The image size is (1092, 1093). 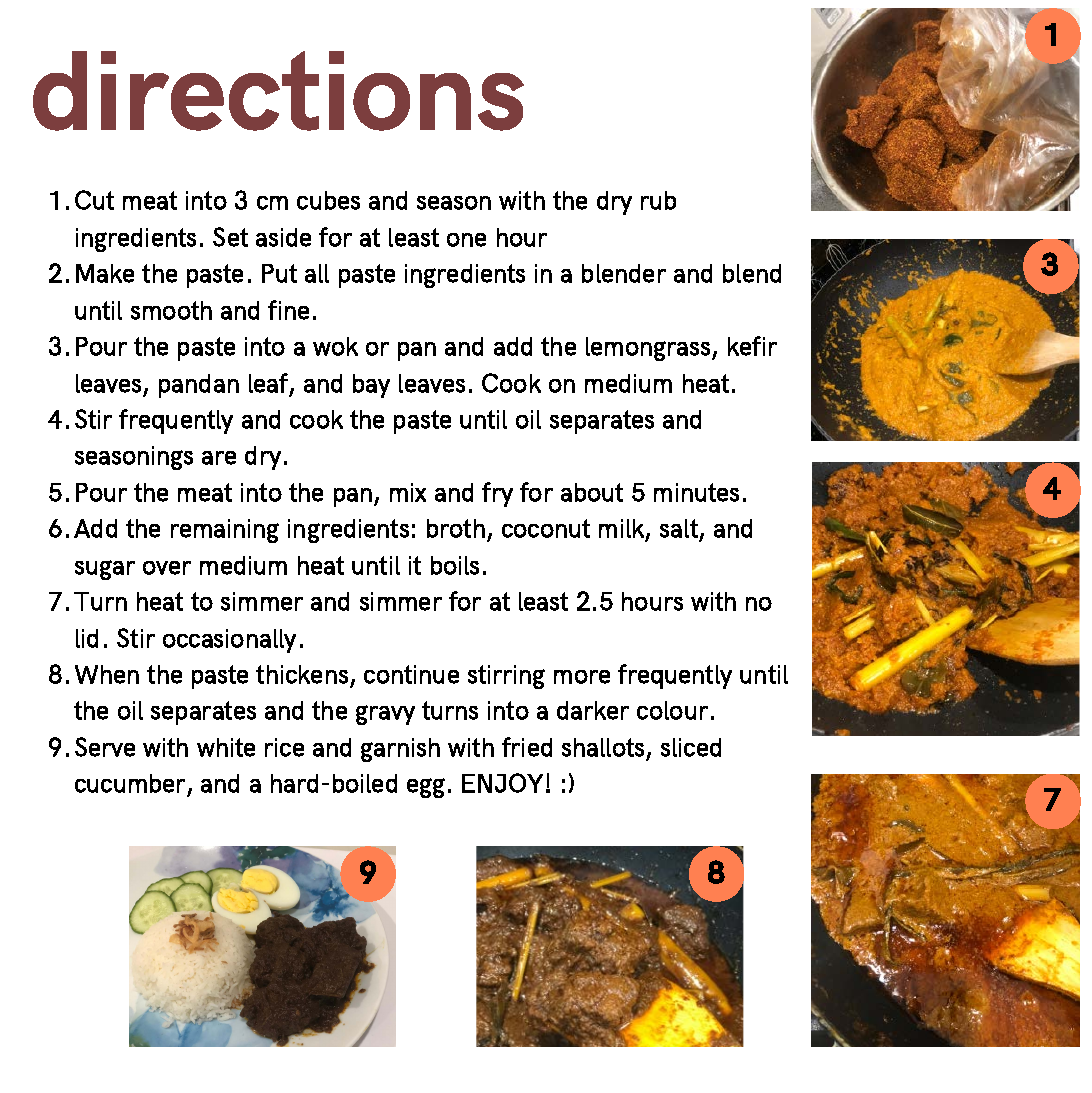 I want to click on one, so click(x=466, y=240).
